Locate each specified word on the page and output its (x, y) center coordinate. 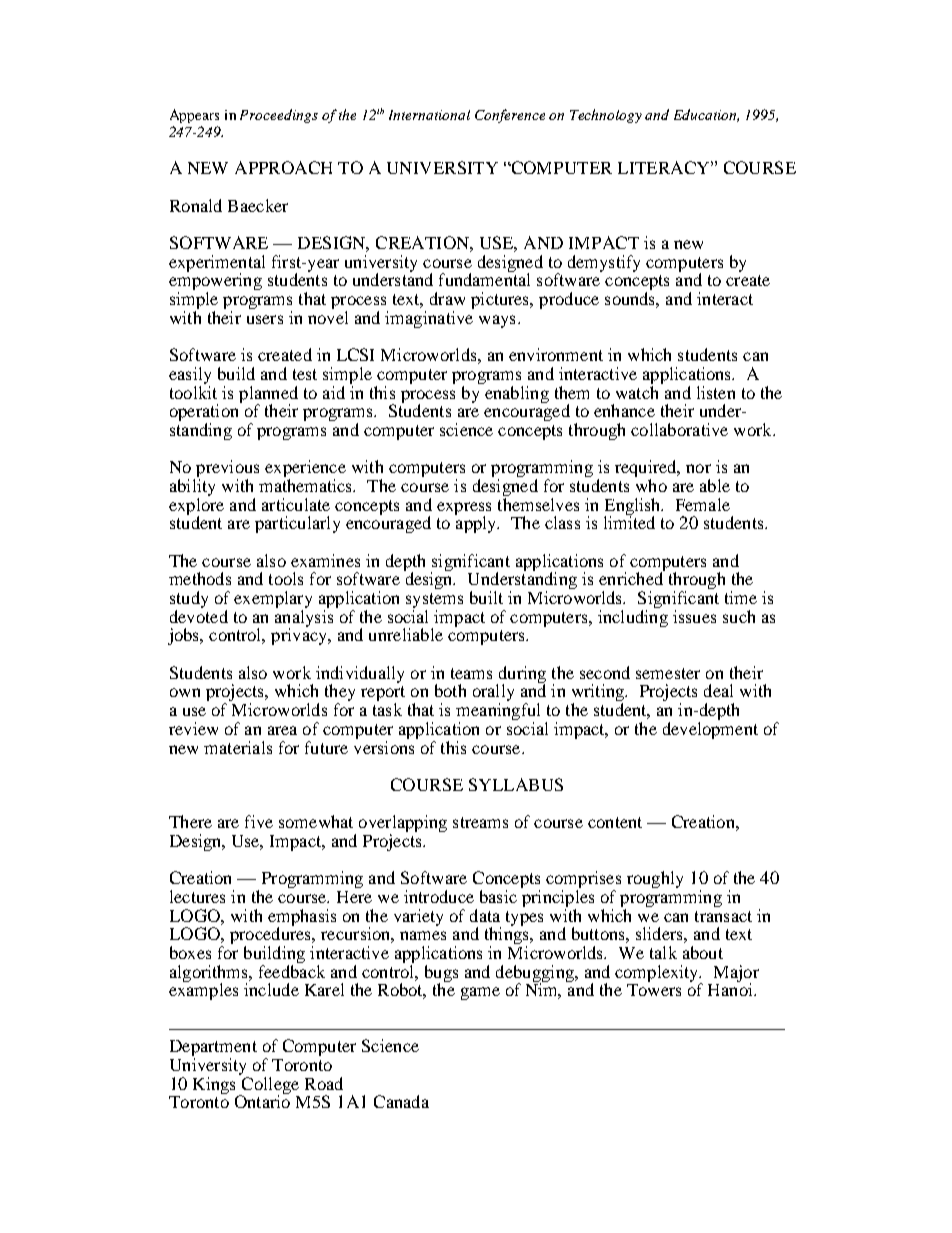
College (269, 1086)
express (464, 509)
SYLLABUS (516, 784)
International (429, 115)
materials (238, 747)
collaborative (679, 429)
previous (226, 470)
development (710, 730)
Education (706, 115)
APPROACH (283, 167)
